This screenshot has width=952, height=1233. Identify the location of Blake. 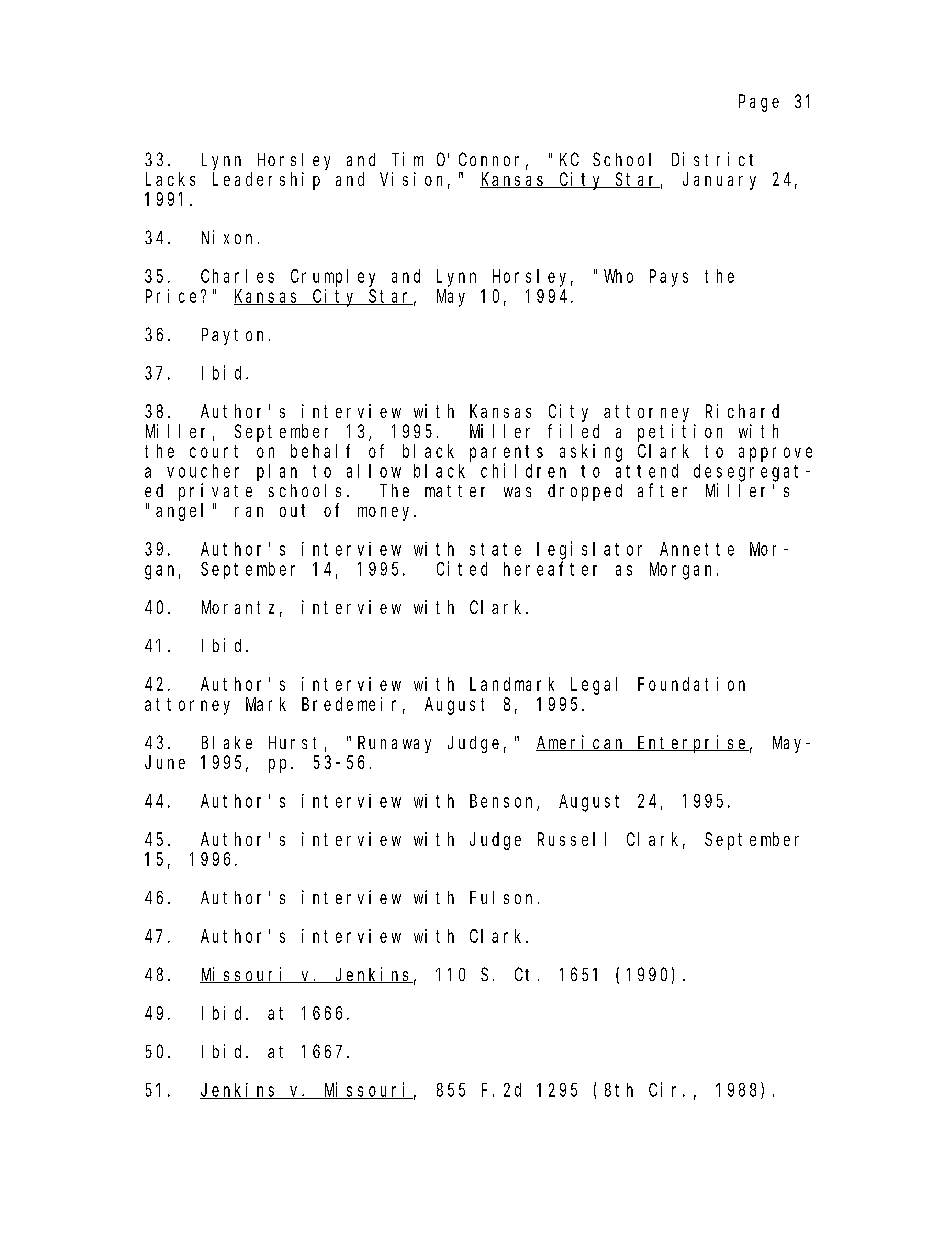
(227, 742).
